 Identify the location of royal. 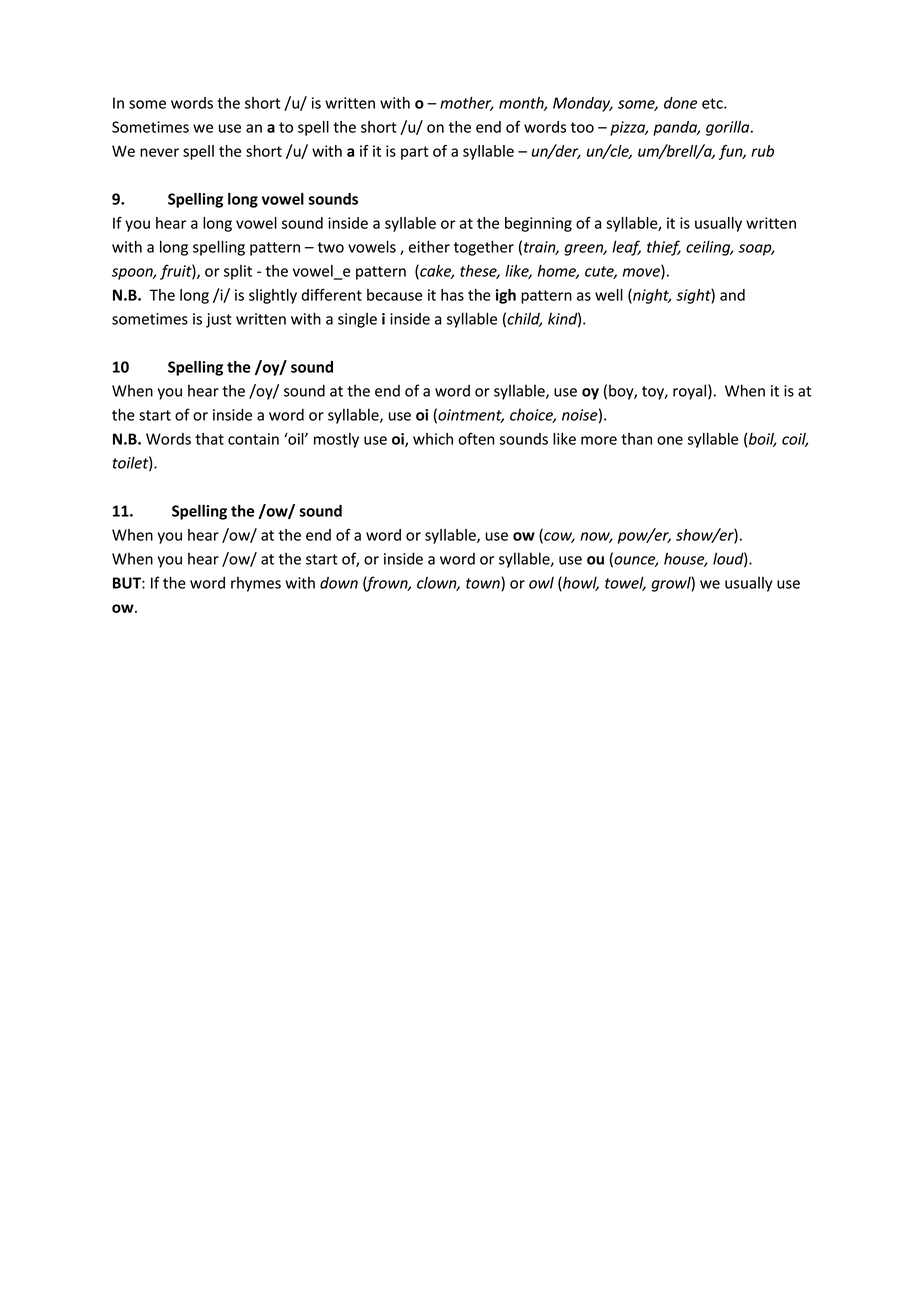
(689, 392).
